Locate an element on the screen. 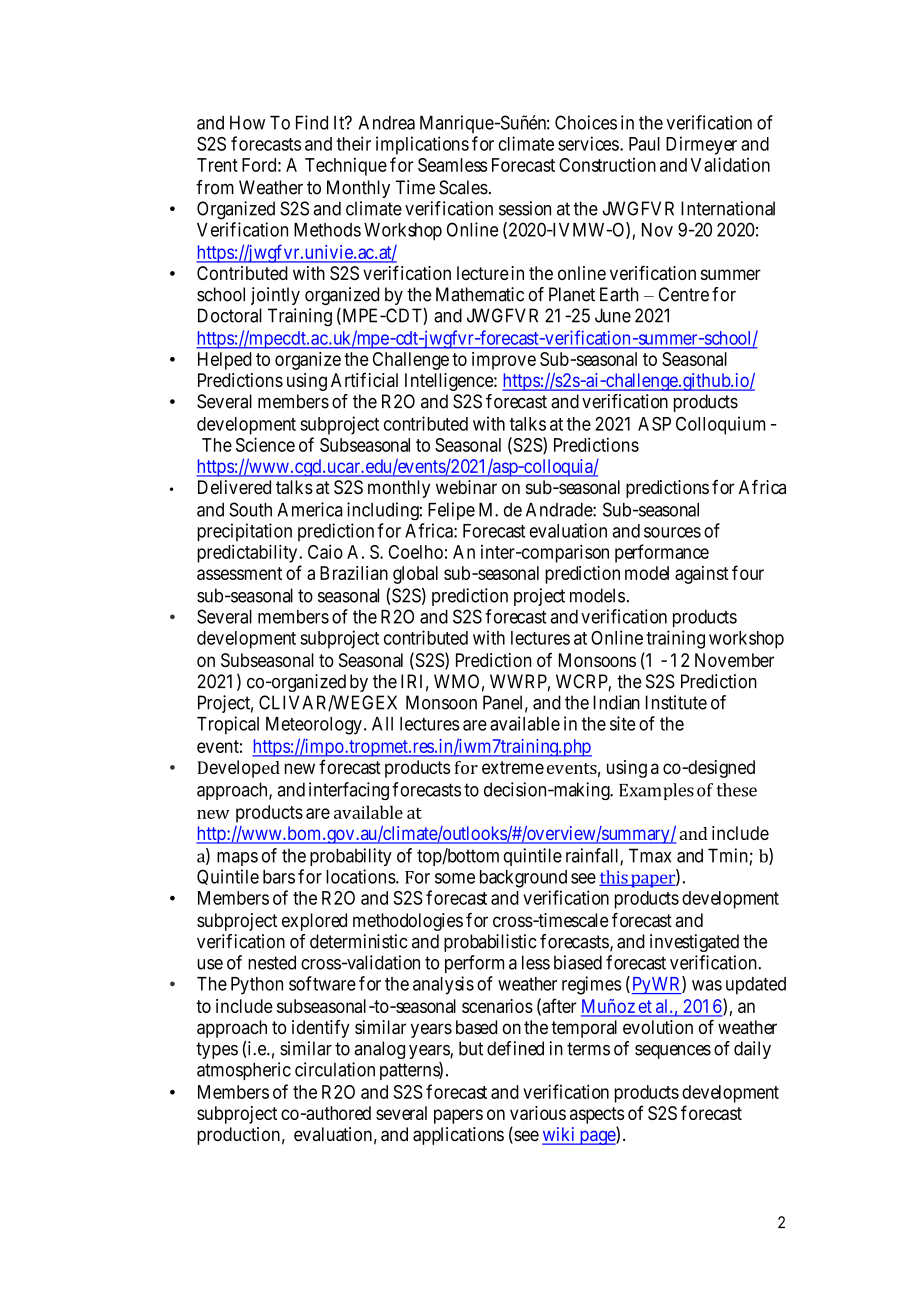 This screenshot has height=1309, width=924. Paul is located at coordinates (644, 144).
